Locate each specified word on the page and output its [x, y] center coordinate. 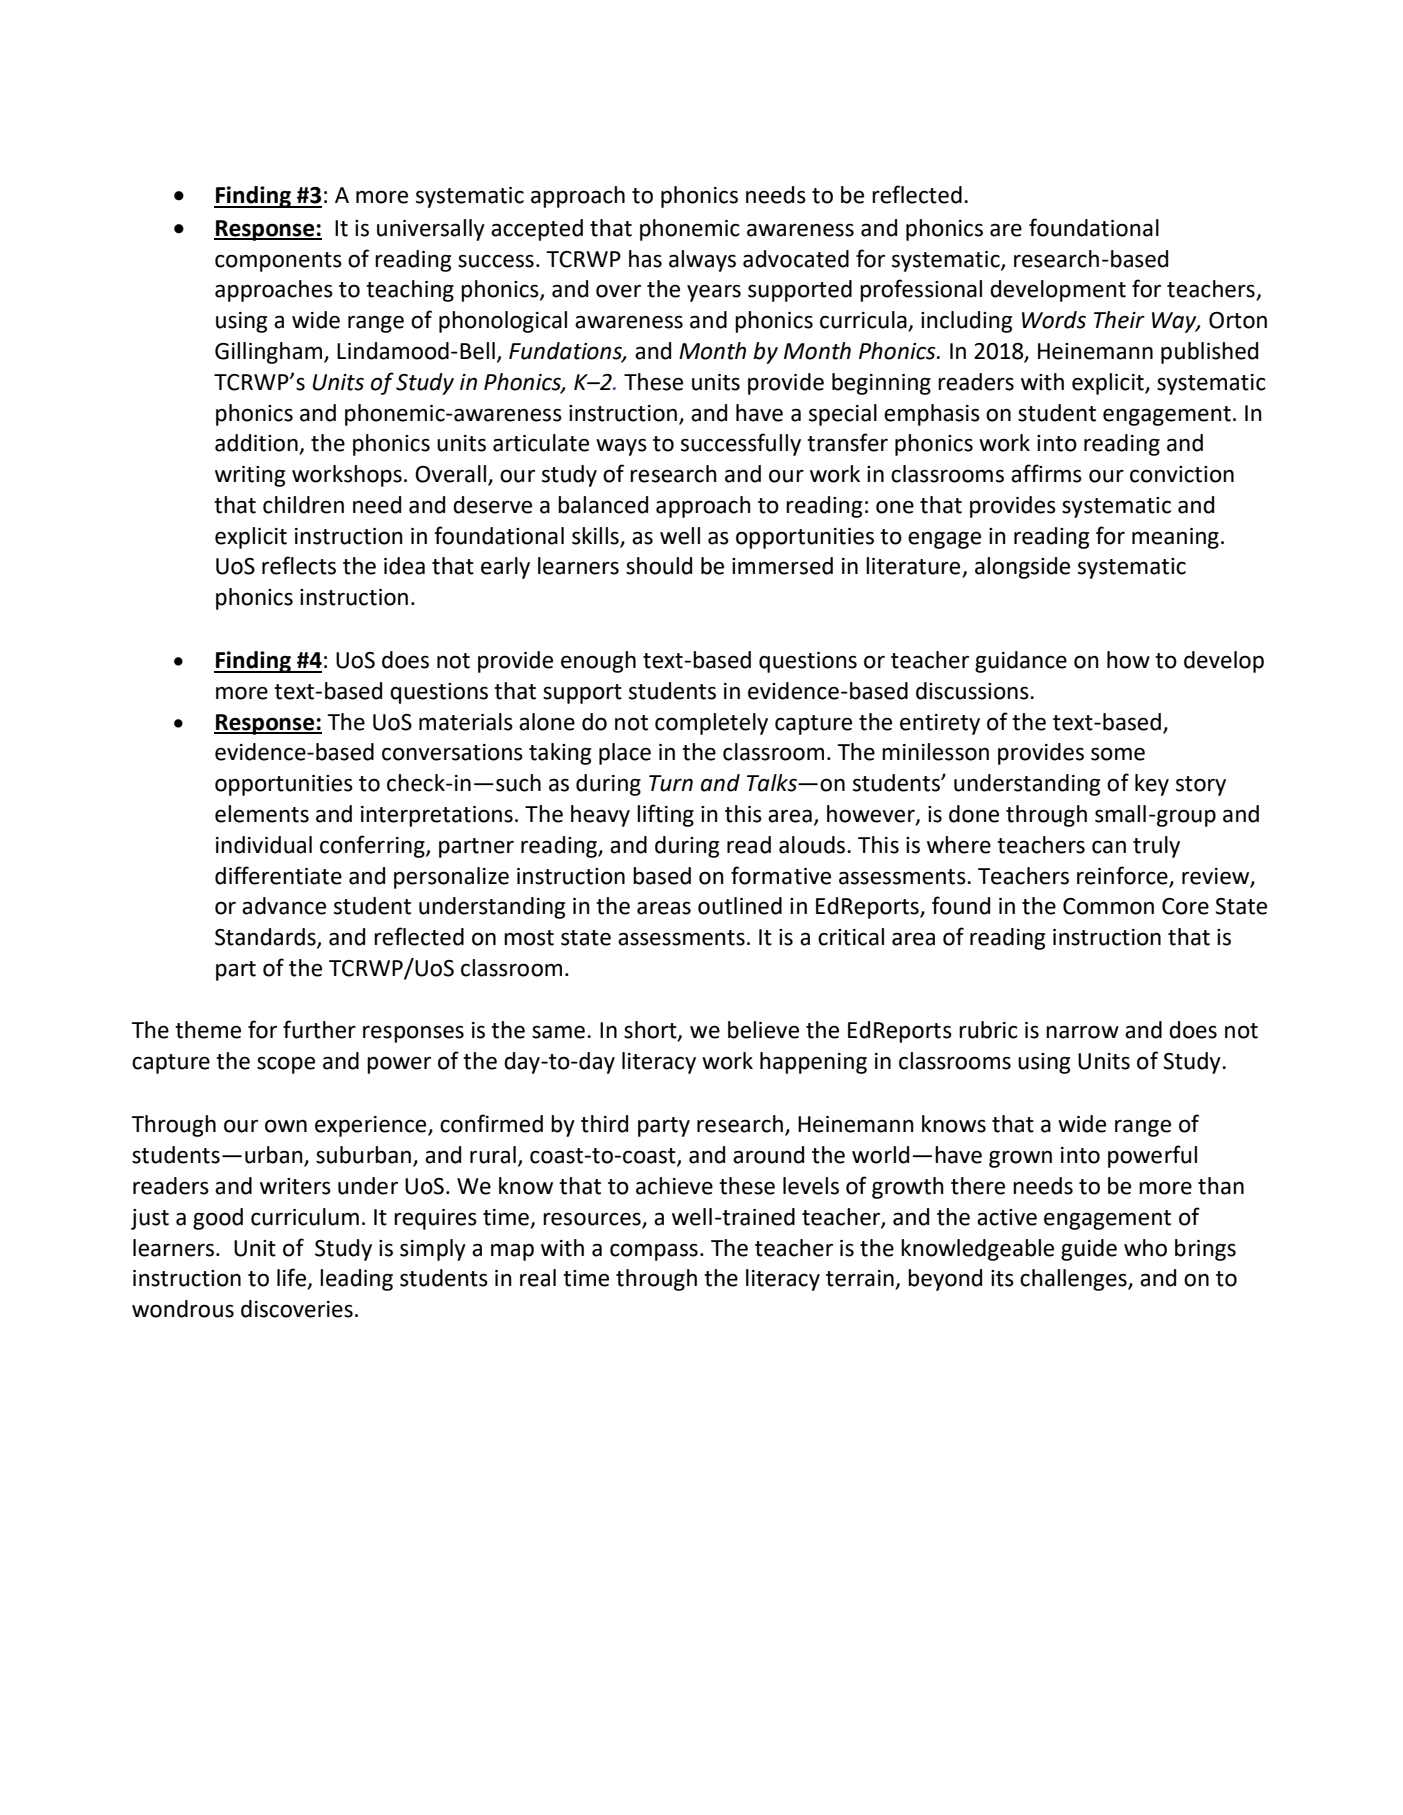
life [292, 1278]
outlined [740, 906]
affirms [1046, 473]
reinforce [1122, 875]
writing [250, 476]
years [714, 293]
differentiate [278, 875]
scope [286, 1065]
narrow [1082, 1032]
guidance [1021, 662]
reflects [299, 565]
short [651, 1031]
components [278, 262]
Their [1119, 320]
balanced [603, 505]
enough [598, 662]
